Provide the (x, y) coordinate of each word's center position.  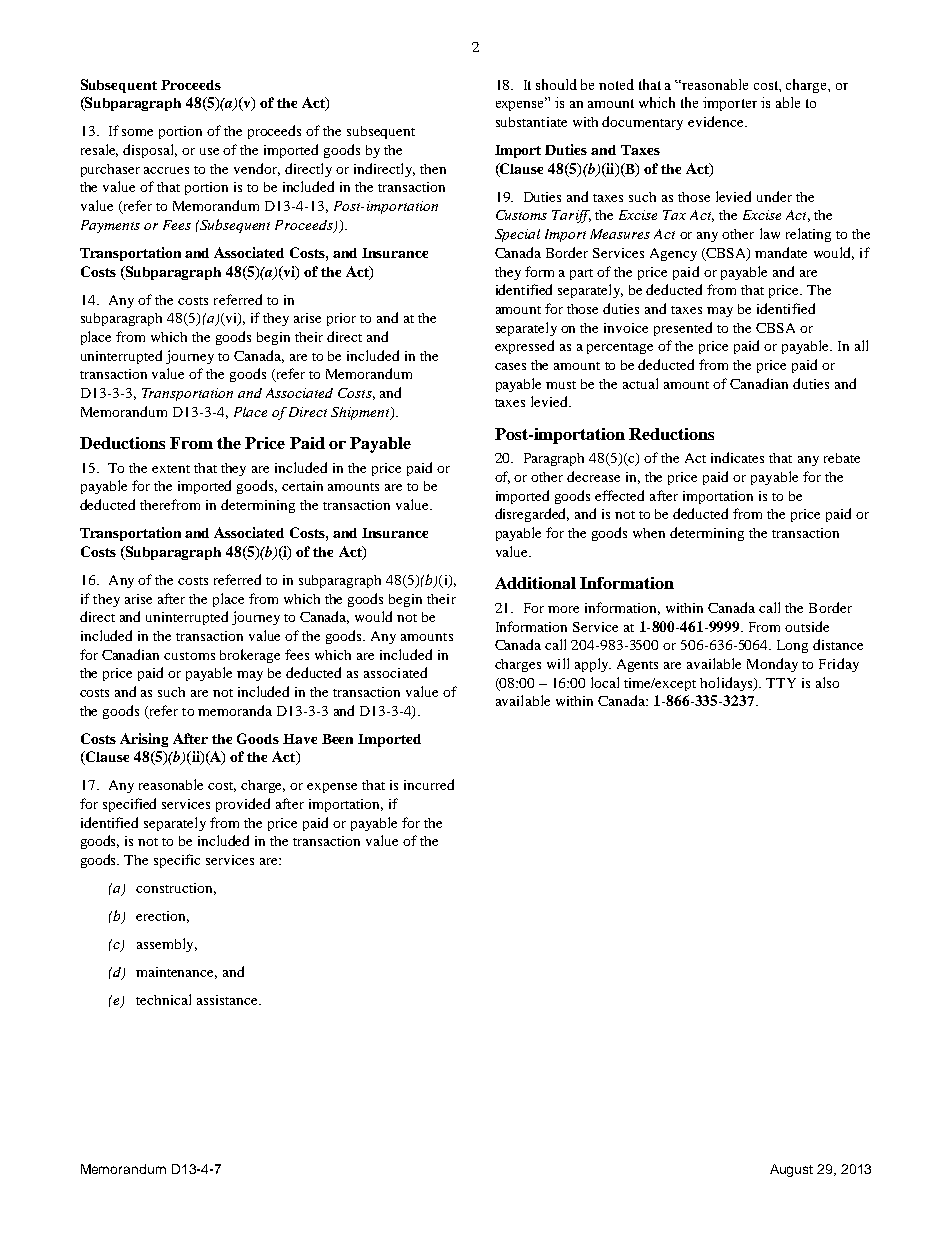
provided (243, 805)
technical (163, 999)
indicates (737, 457)
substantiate (531, 122)
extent (171, 469)
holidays (727, 684)
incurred (429, 784)
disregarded (532, 515)
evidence (717, 121)
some (137, 132)
